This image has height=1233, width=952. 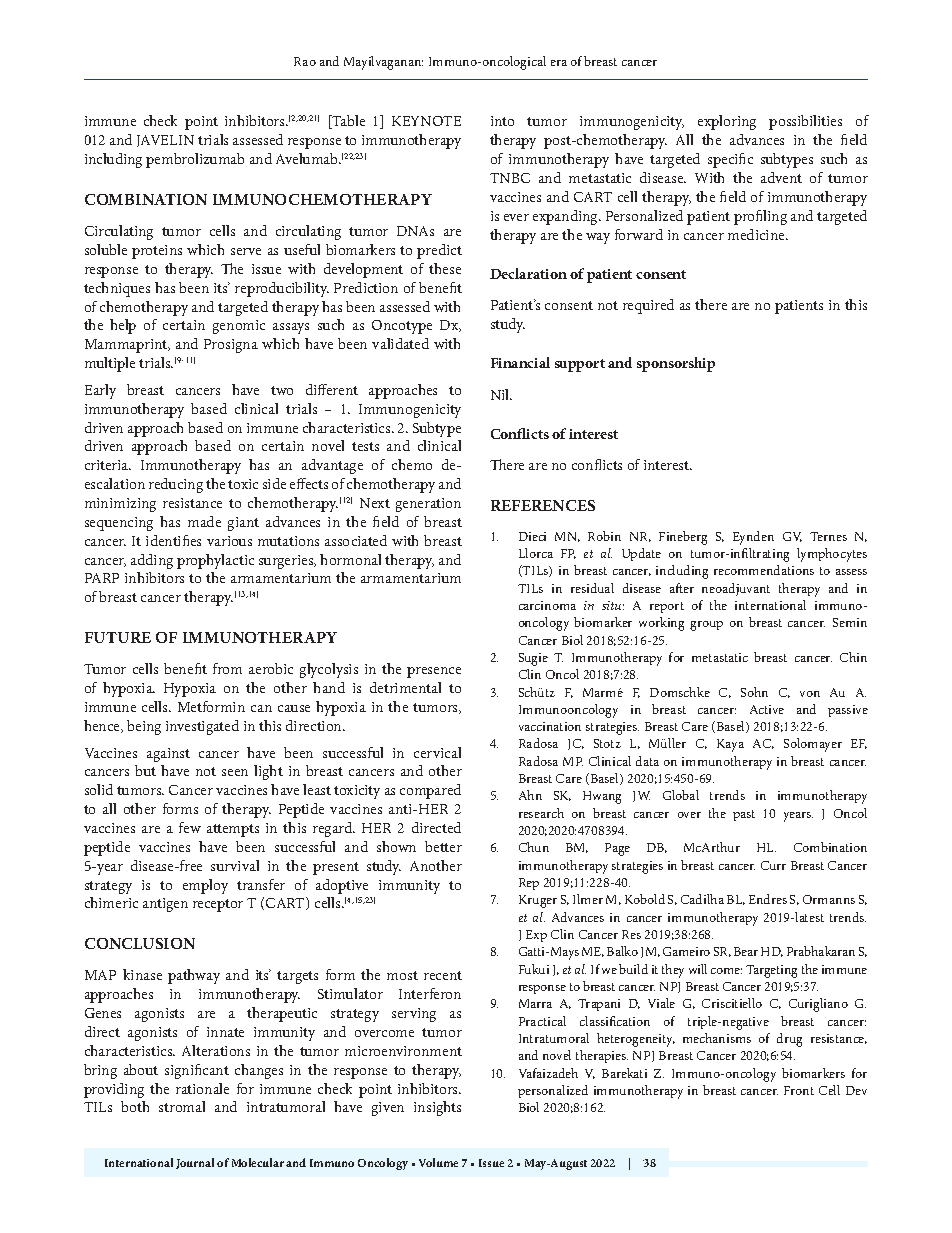 I want to click on insights, so click(x=437, y=1108).
